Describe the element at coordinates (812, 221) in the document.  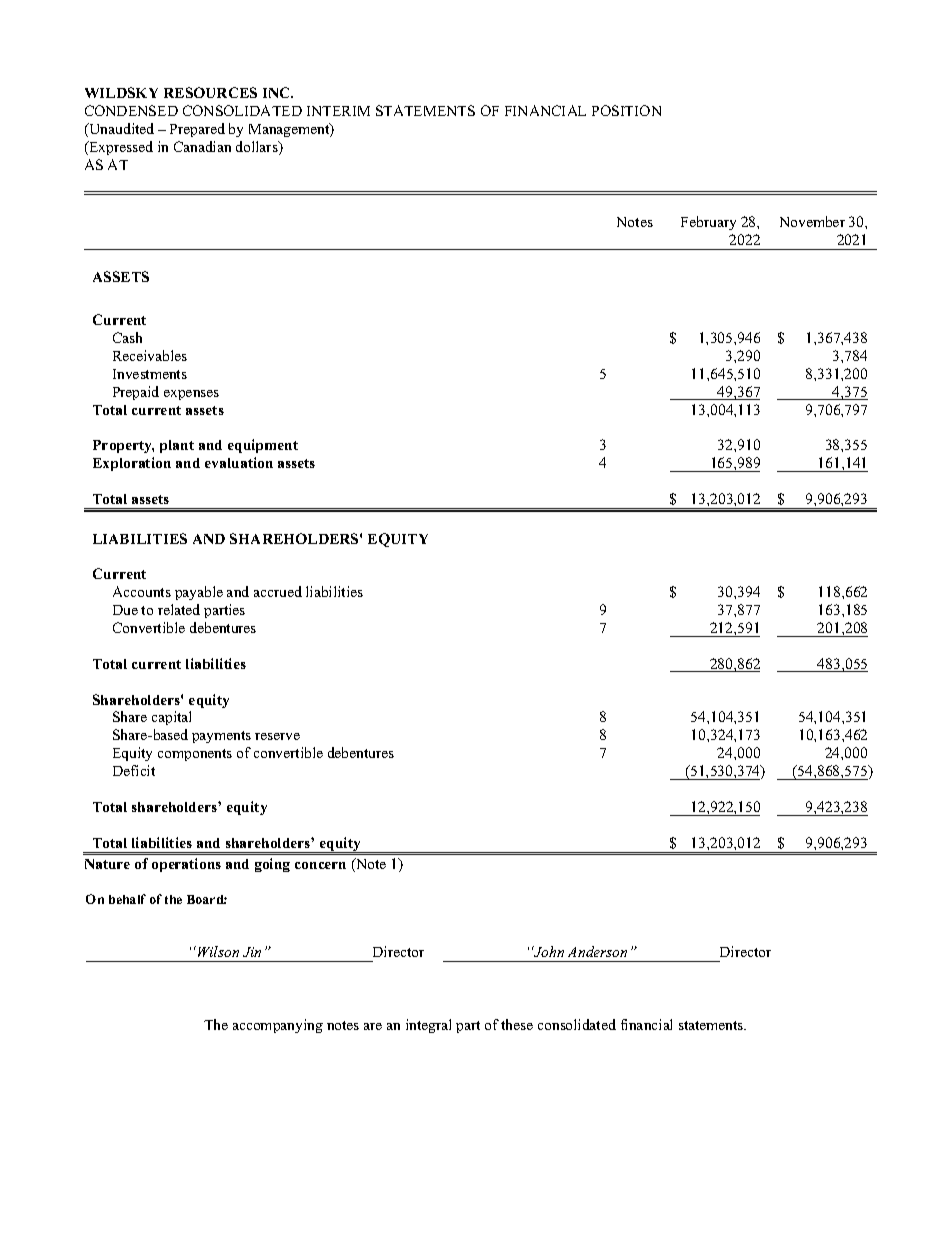
I see `November` at that location.
